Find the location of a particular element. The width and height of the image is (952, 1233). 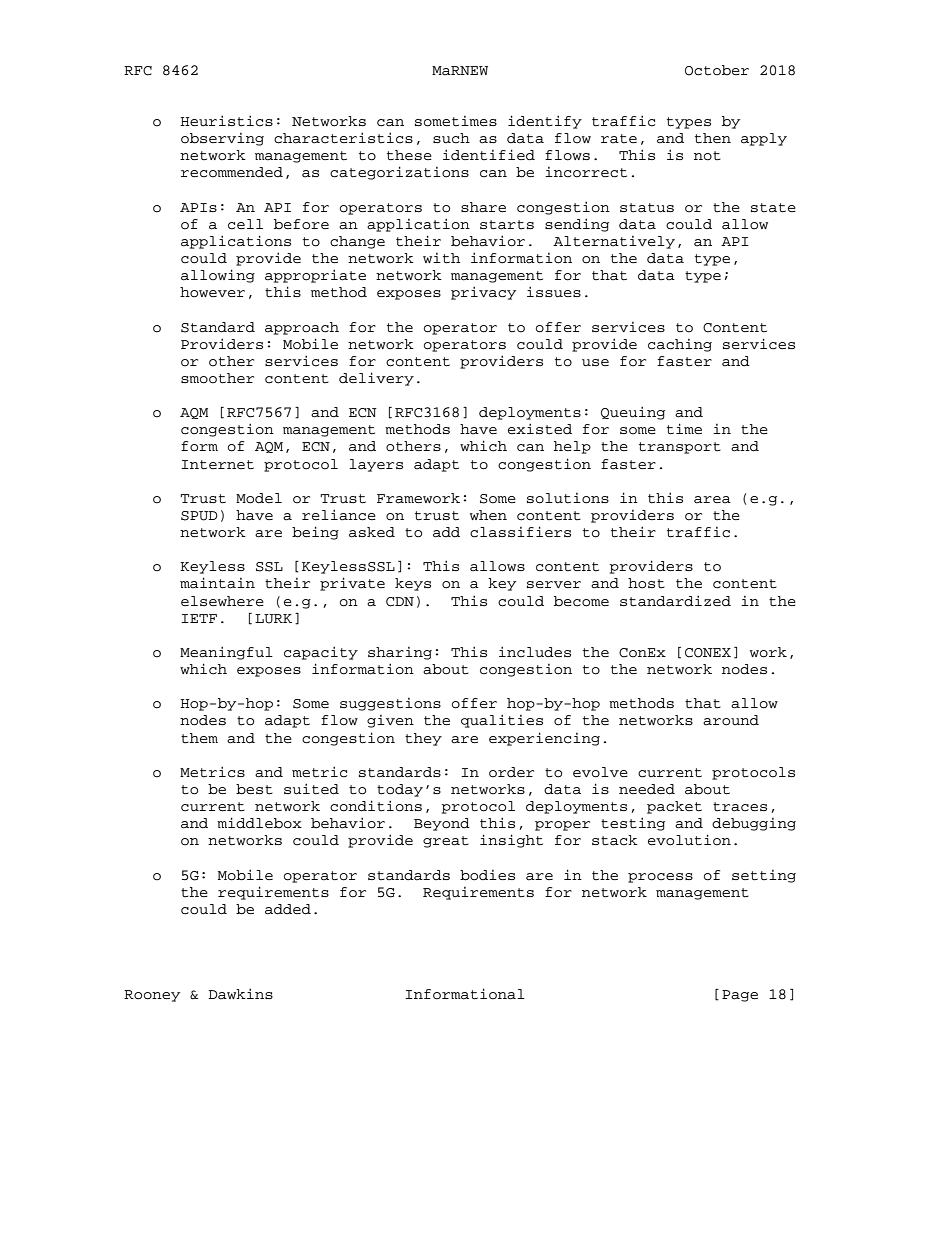

bodies is located at coordinates (487, 875).
